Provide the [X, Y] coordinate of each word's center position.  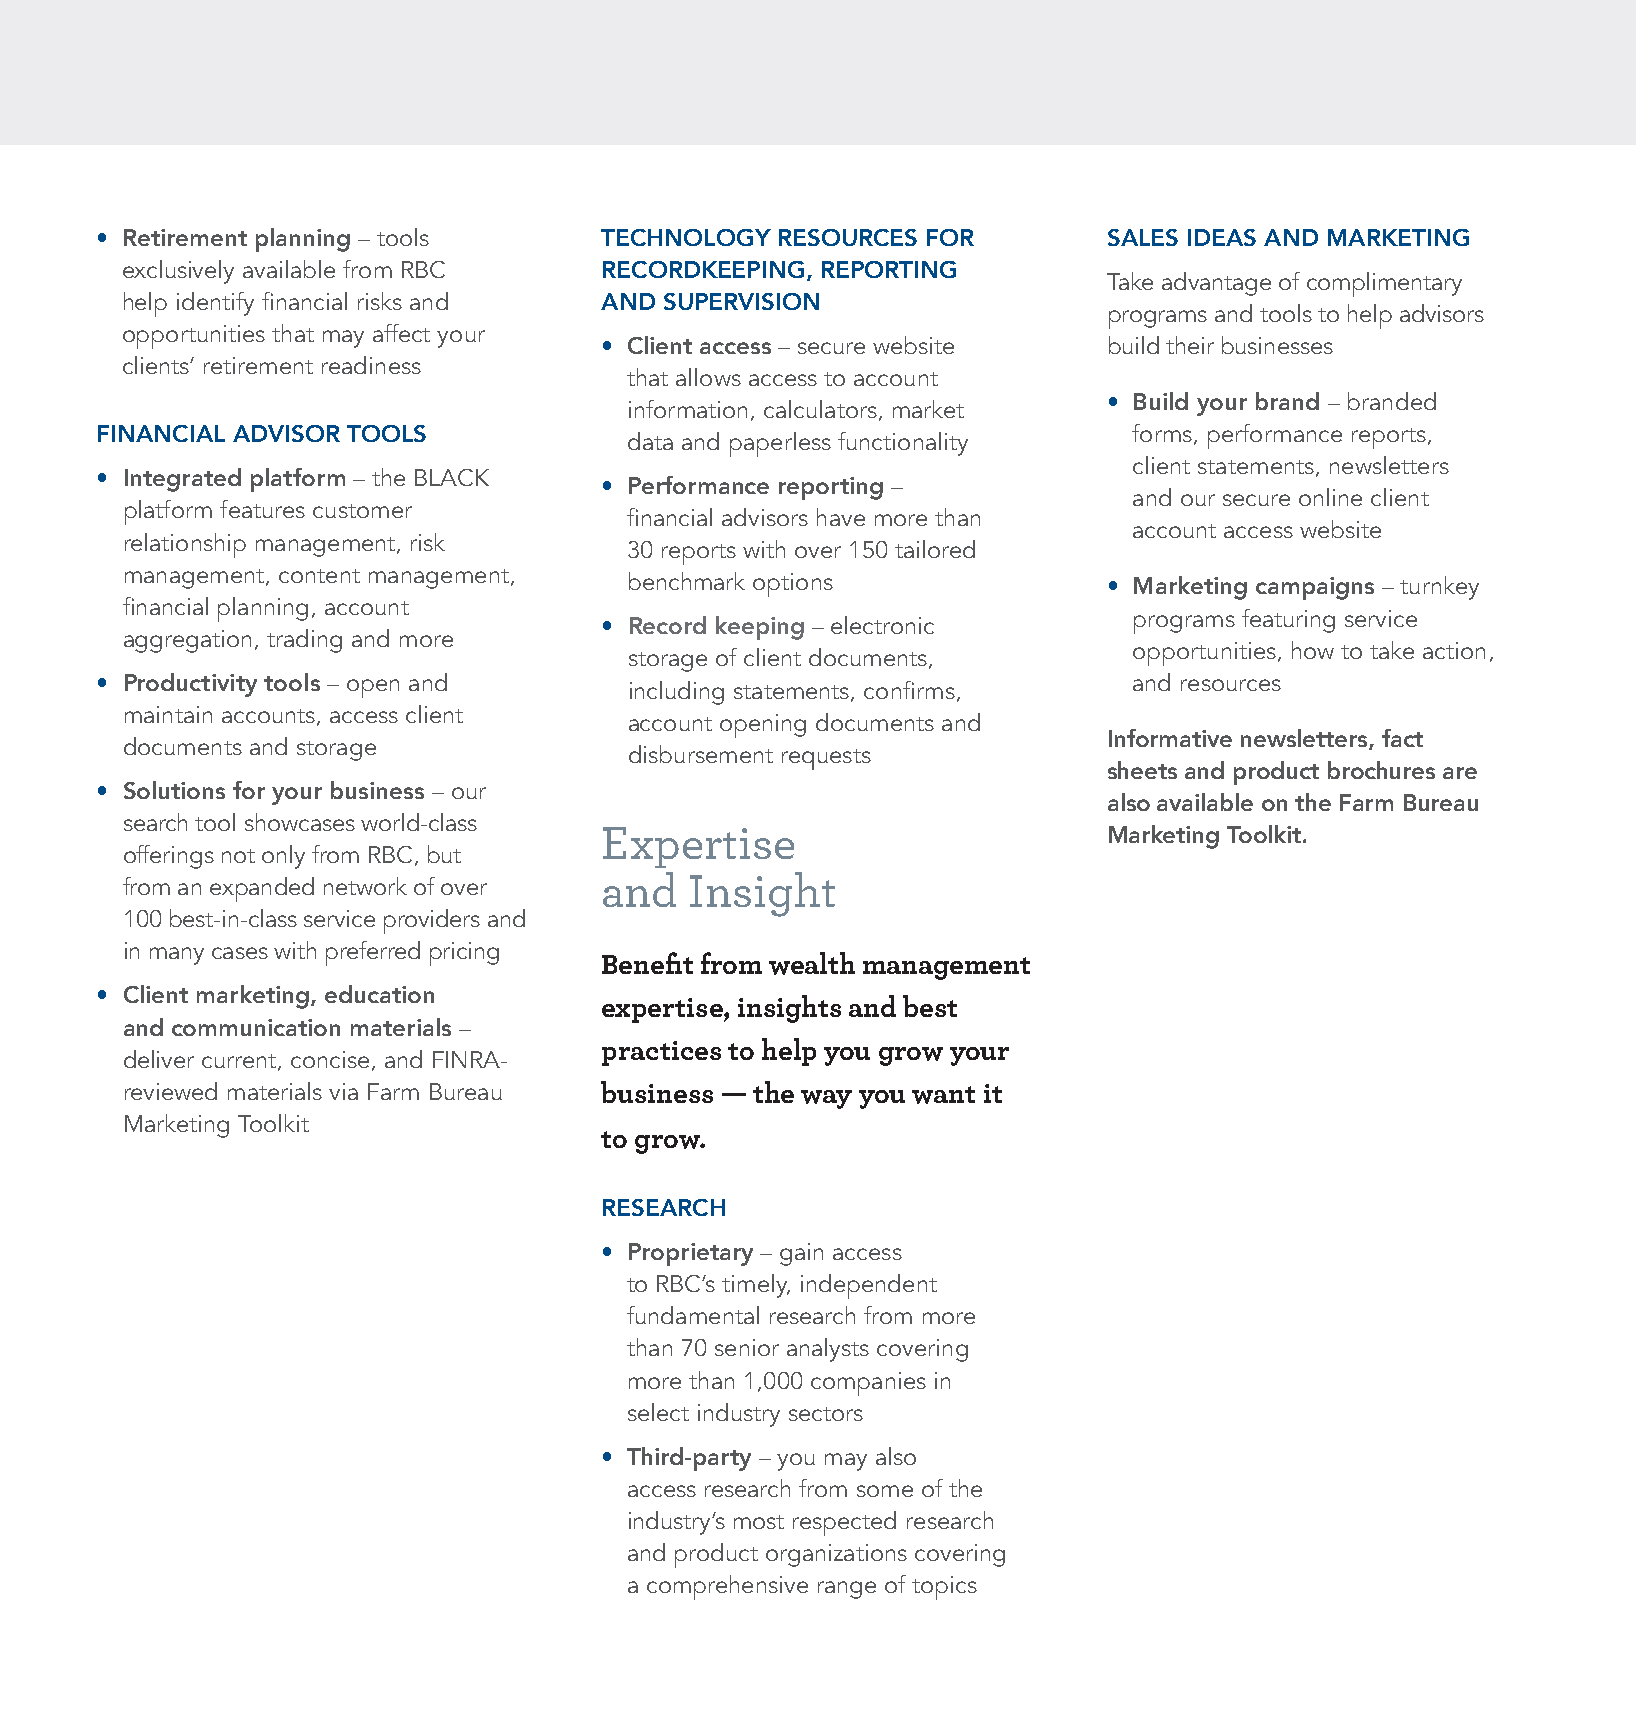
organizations [836, 1555]
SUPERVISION [741, 301]
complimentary [1384, 284]
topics [944, 1588]
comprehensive [727, 1587]
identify [215, 304]
